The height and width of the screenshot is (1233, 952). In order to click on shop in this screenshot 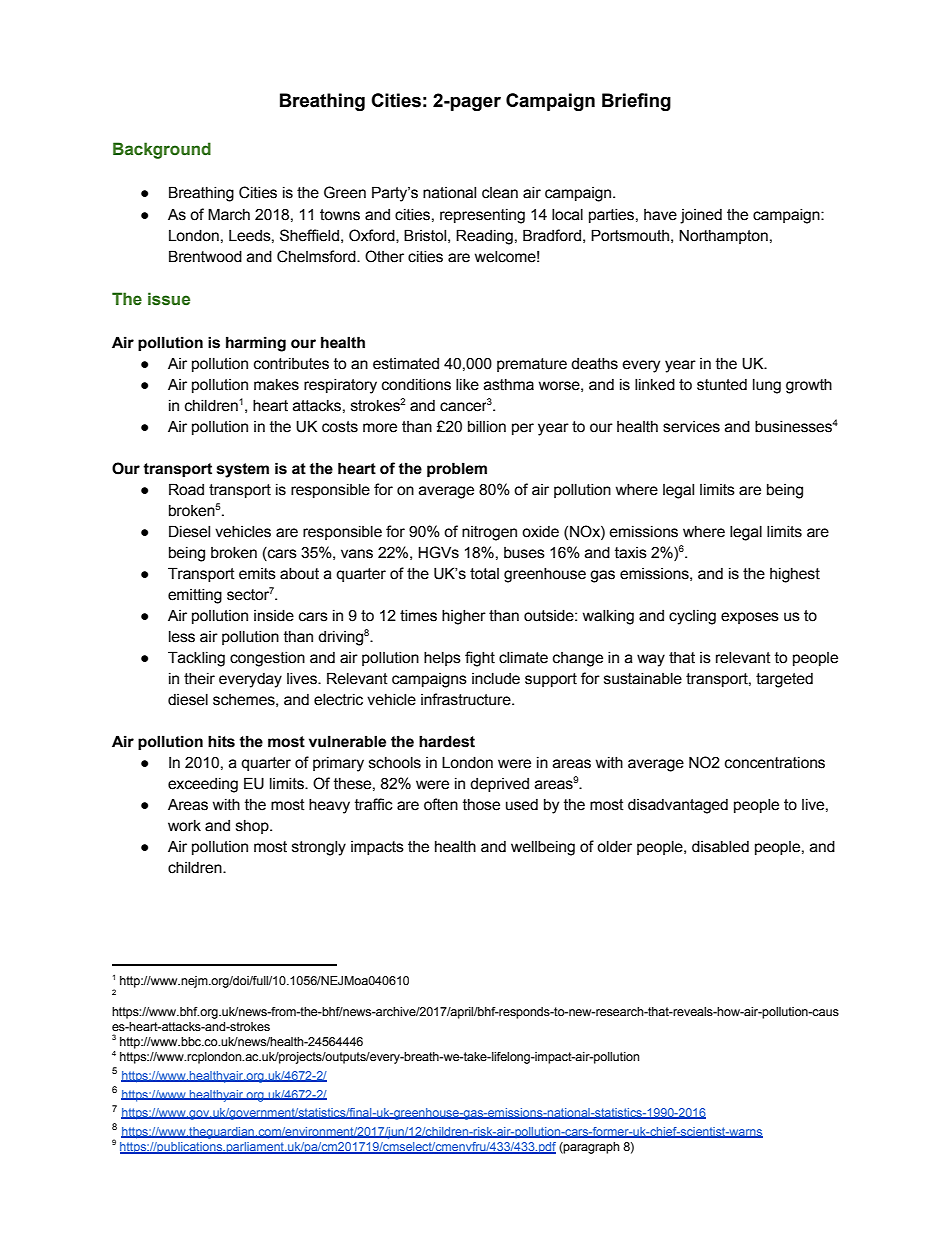, I will do `click(253, 827)`.
